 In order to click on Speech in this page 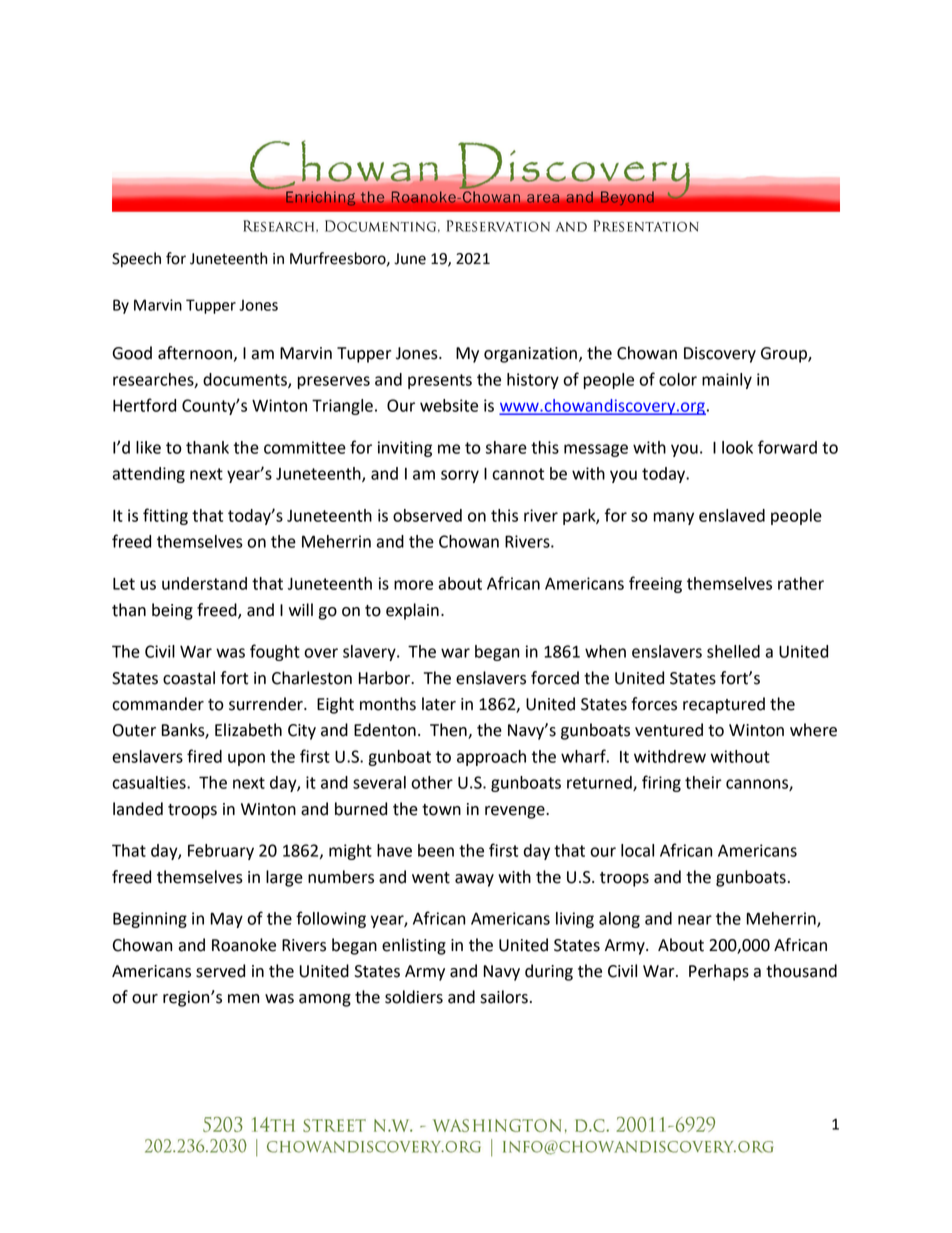, I will do `click(136, 260)`.
